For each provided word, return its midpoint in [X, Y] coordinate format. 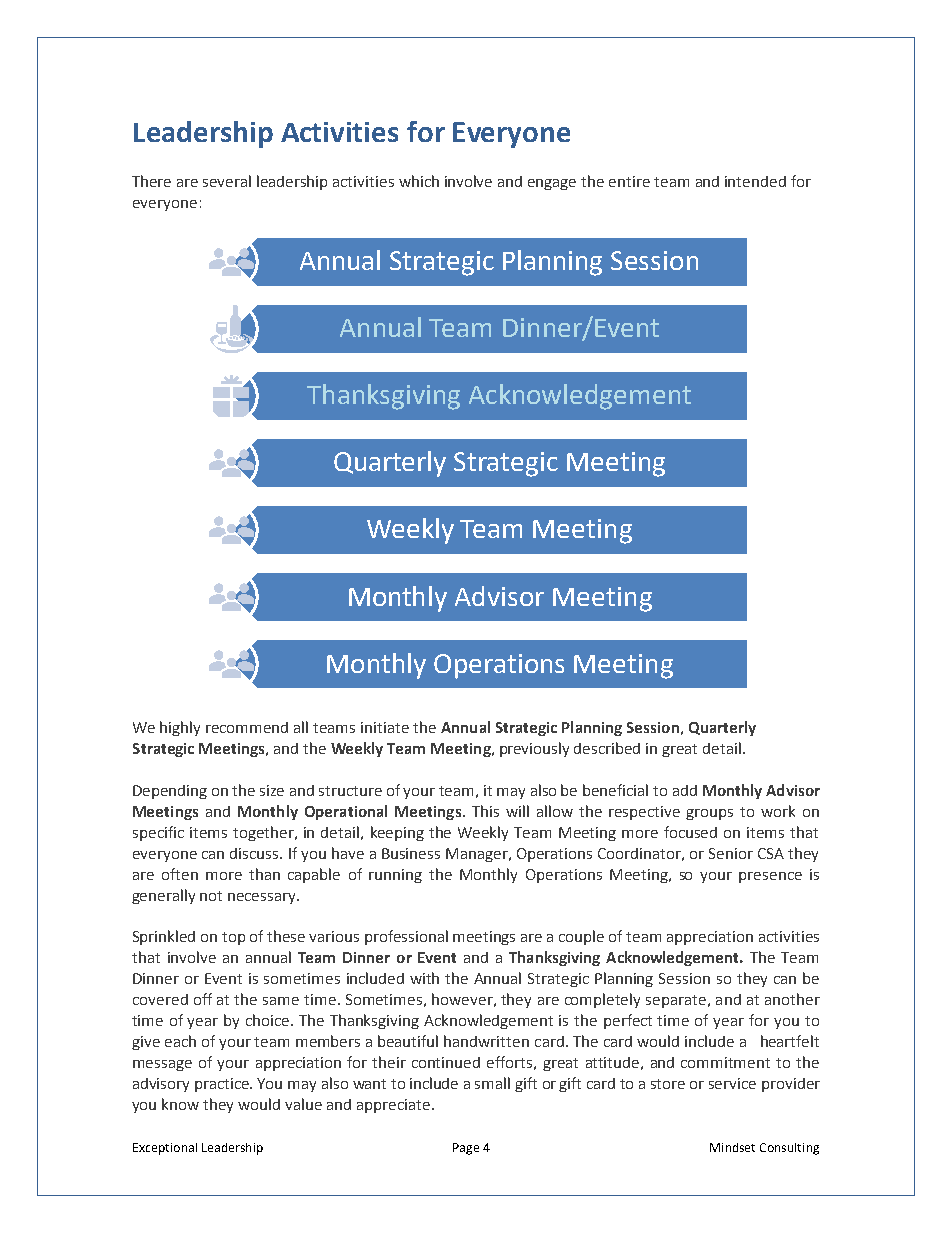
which [419, 181]
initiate [385, 727]
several [227, 181]
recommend [247, 727]
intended [755, 181]
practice [223, 1085]
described [607, 748]
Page [466, 1149]
